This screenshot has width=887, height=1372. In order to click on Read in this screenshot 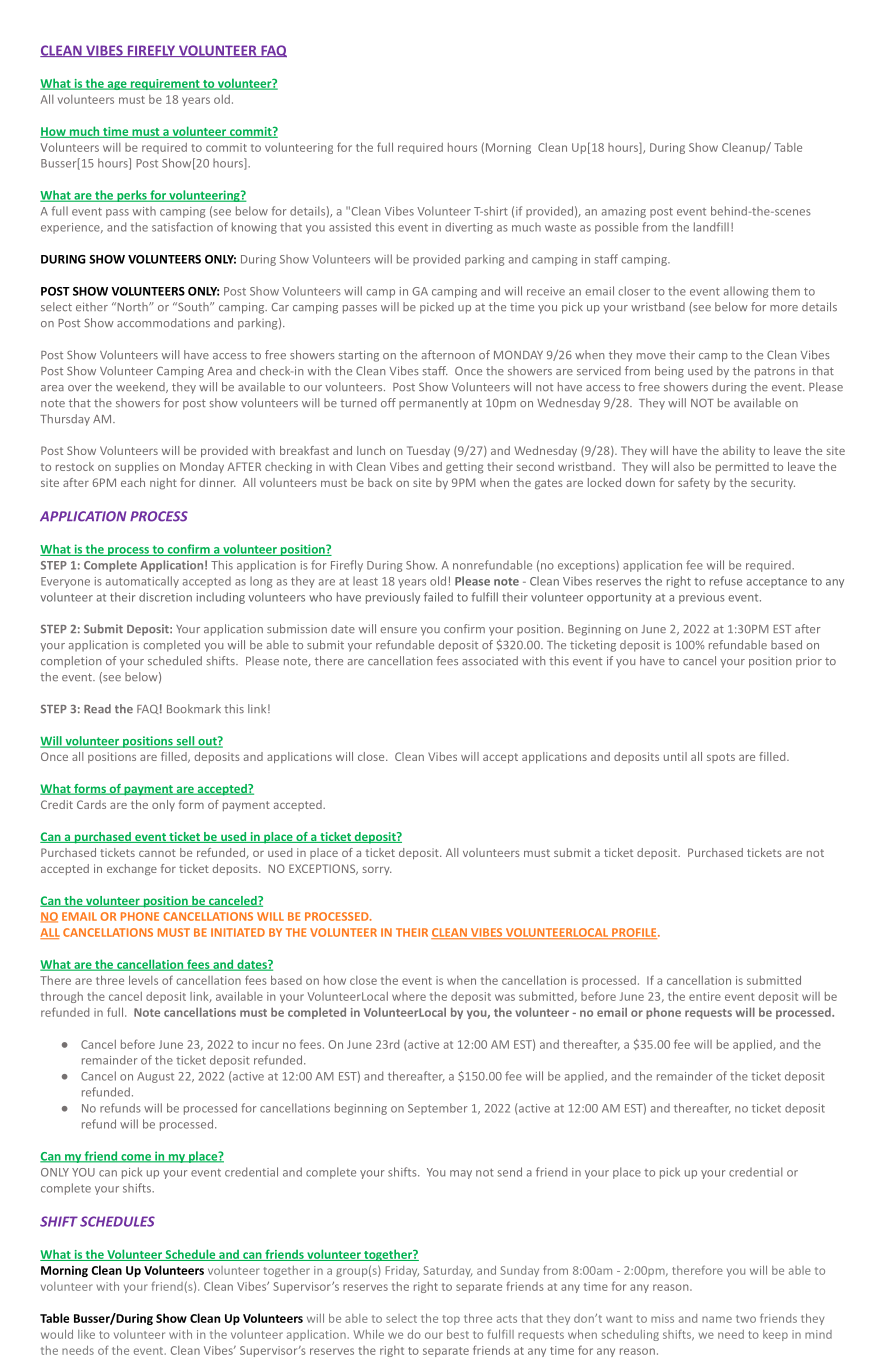, I will do `click(97, 709)`.
